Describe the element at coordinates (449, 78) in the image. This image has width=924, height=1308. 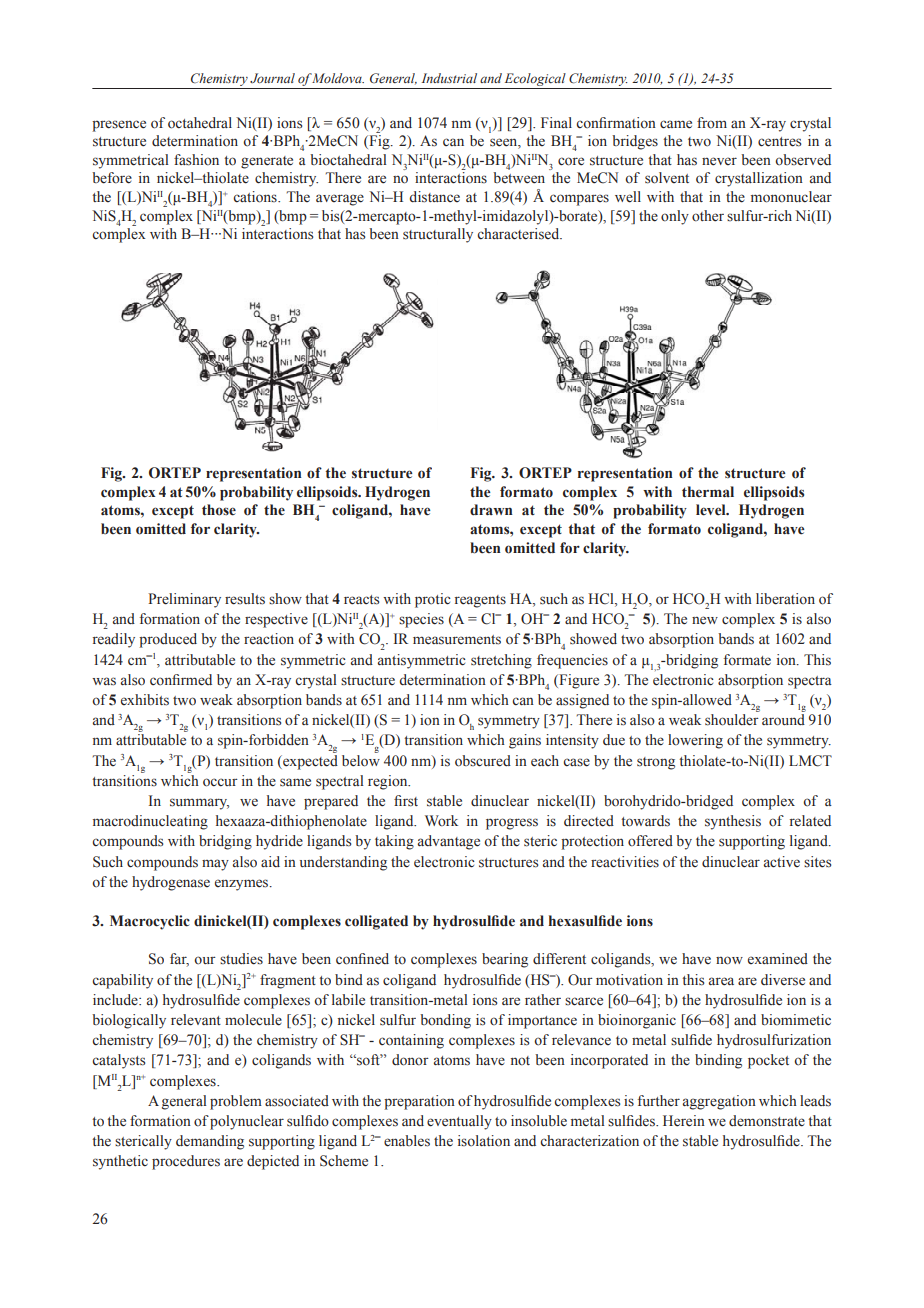
I see `Industrial` at that location.
